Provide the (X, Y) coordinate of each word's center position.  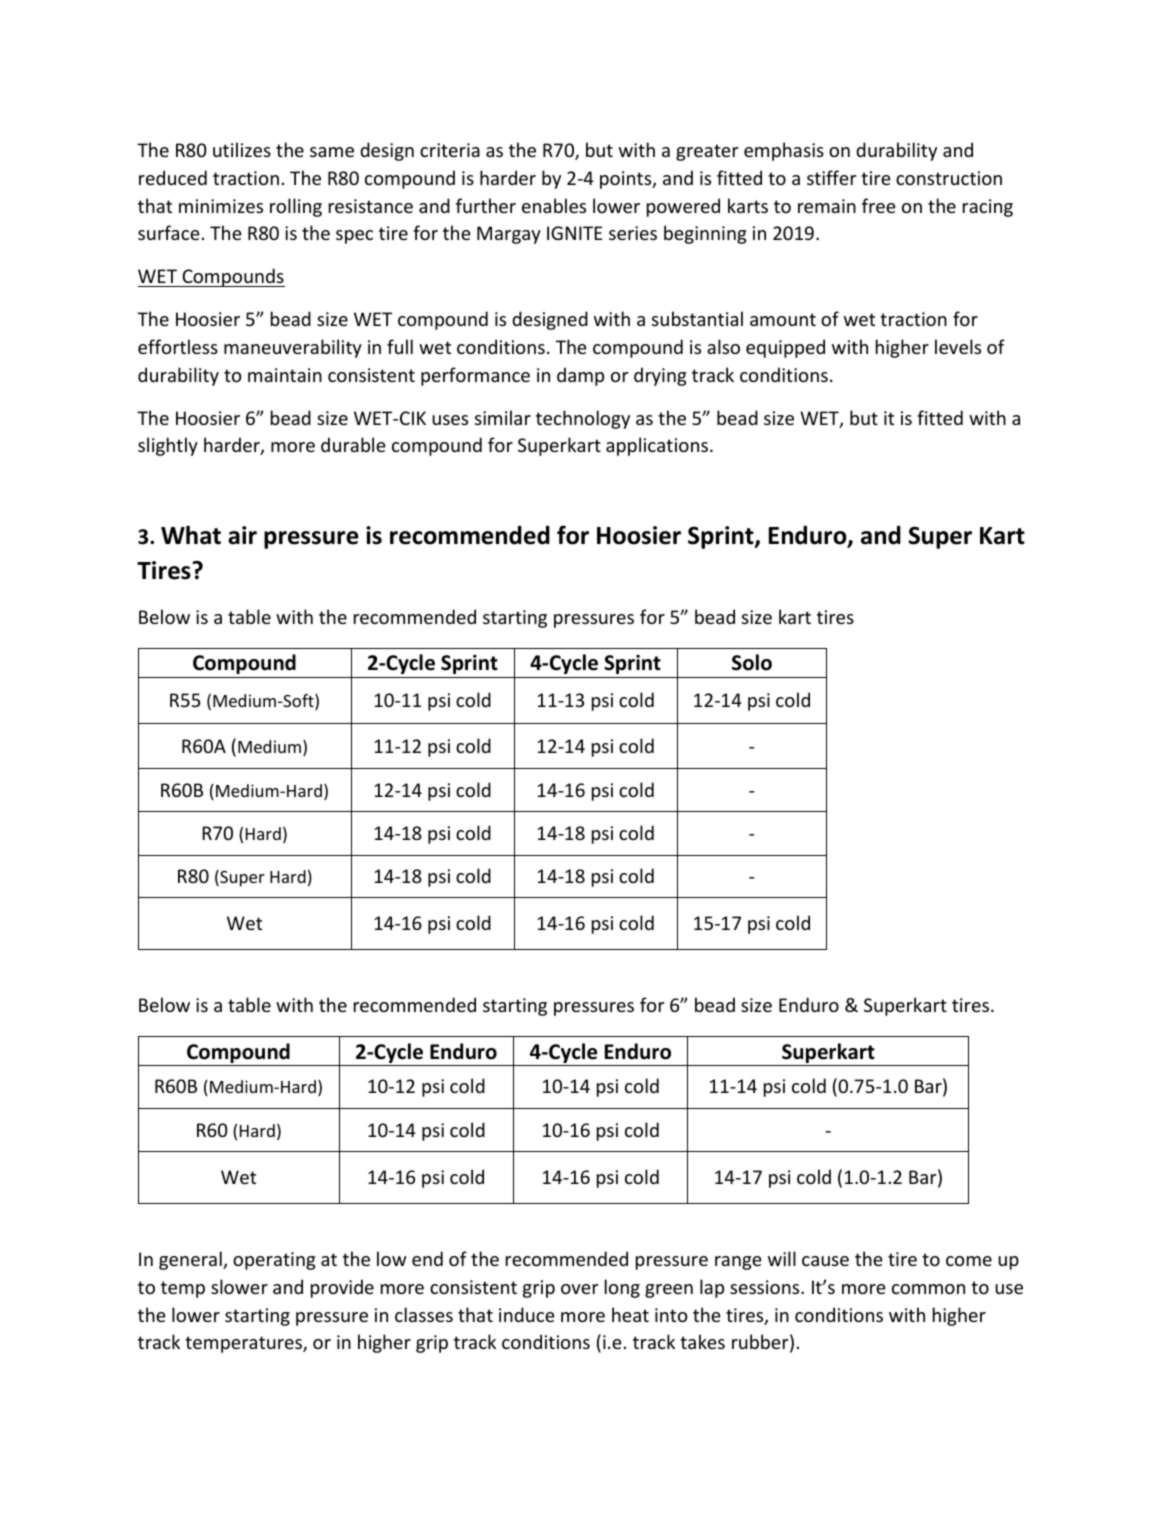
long (622, 1288)
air (242, 535)
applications (657, 446)
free (879, 205)
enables (554, 205)
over (579, 1289)
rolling (296, 207)
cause (825, 1261)
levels (958, 346)
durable (353, 444)
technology (583, 419)
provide (342, 1288)
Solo (752, 662)
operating (274, 1261)
